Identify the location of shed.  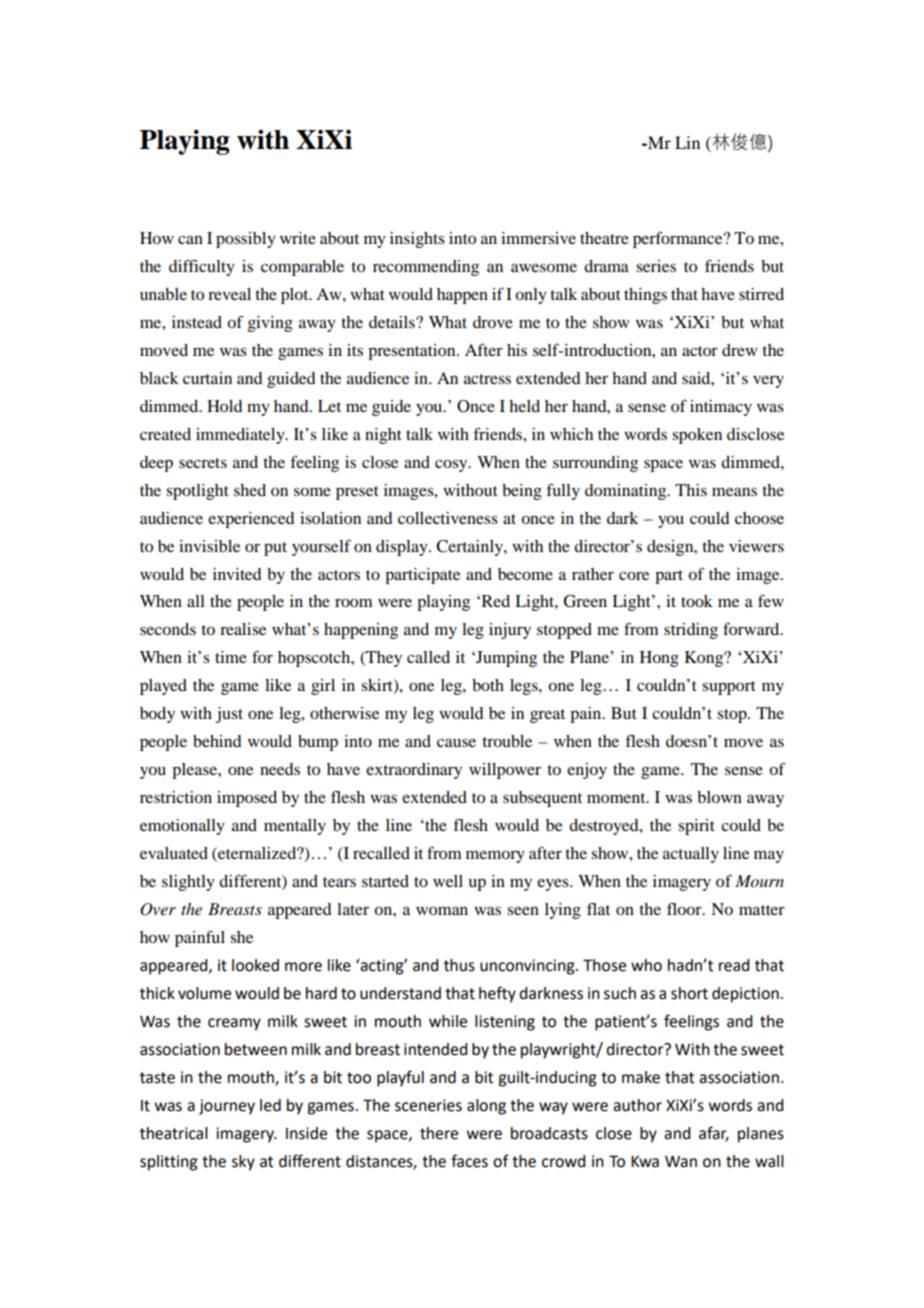
(250, 490).
